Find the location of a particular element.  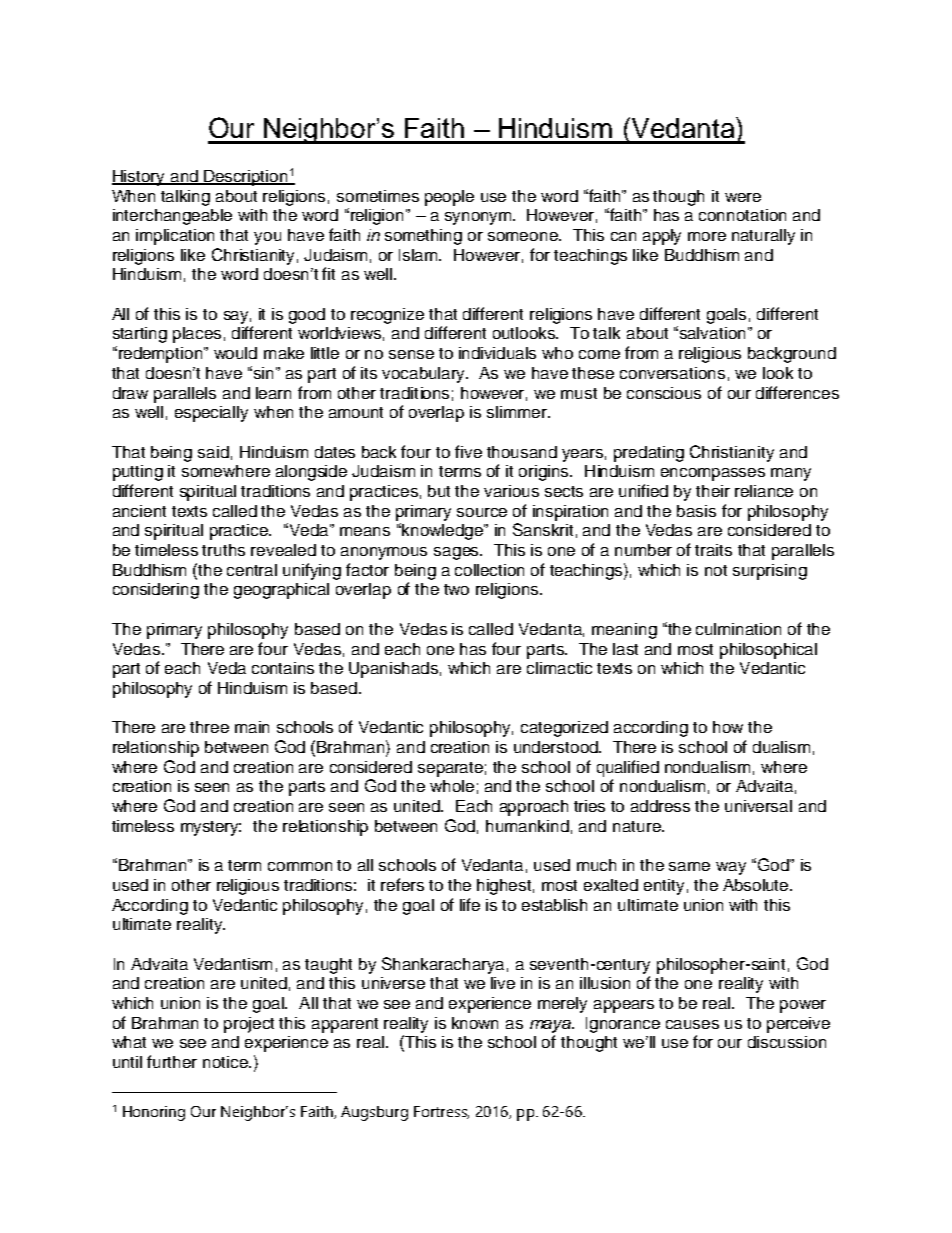

encompasses is located at coordinates (713, 474).
